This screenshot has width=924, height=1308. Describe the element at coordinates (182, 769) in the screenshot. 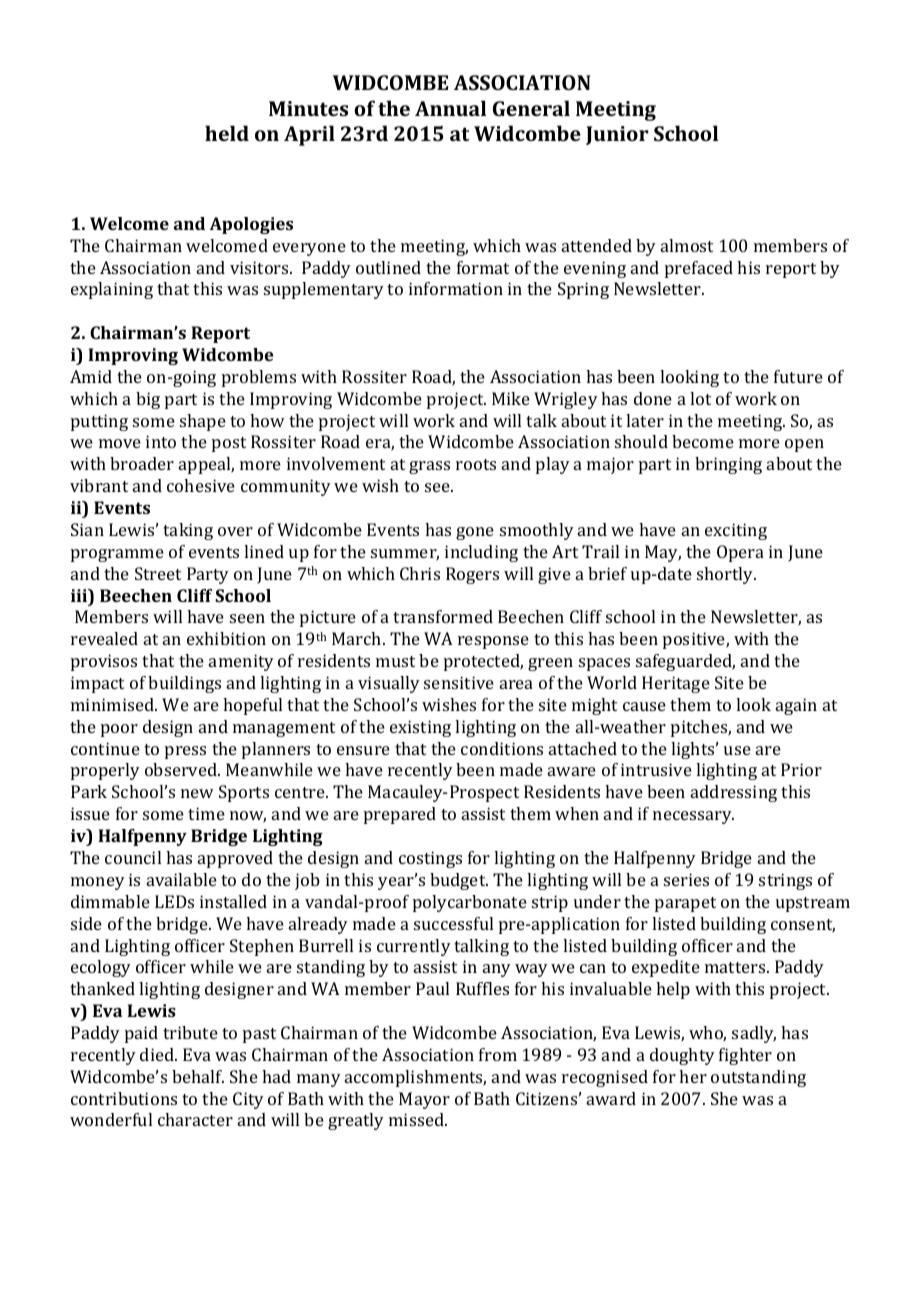

I see `observed` at that location.
